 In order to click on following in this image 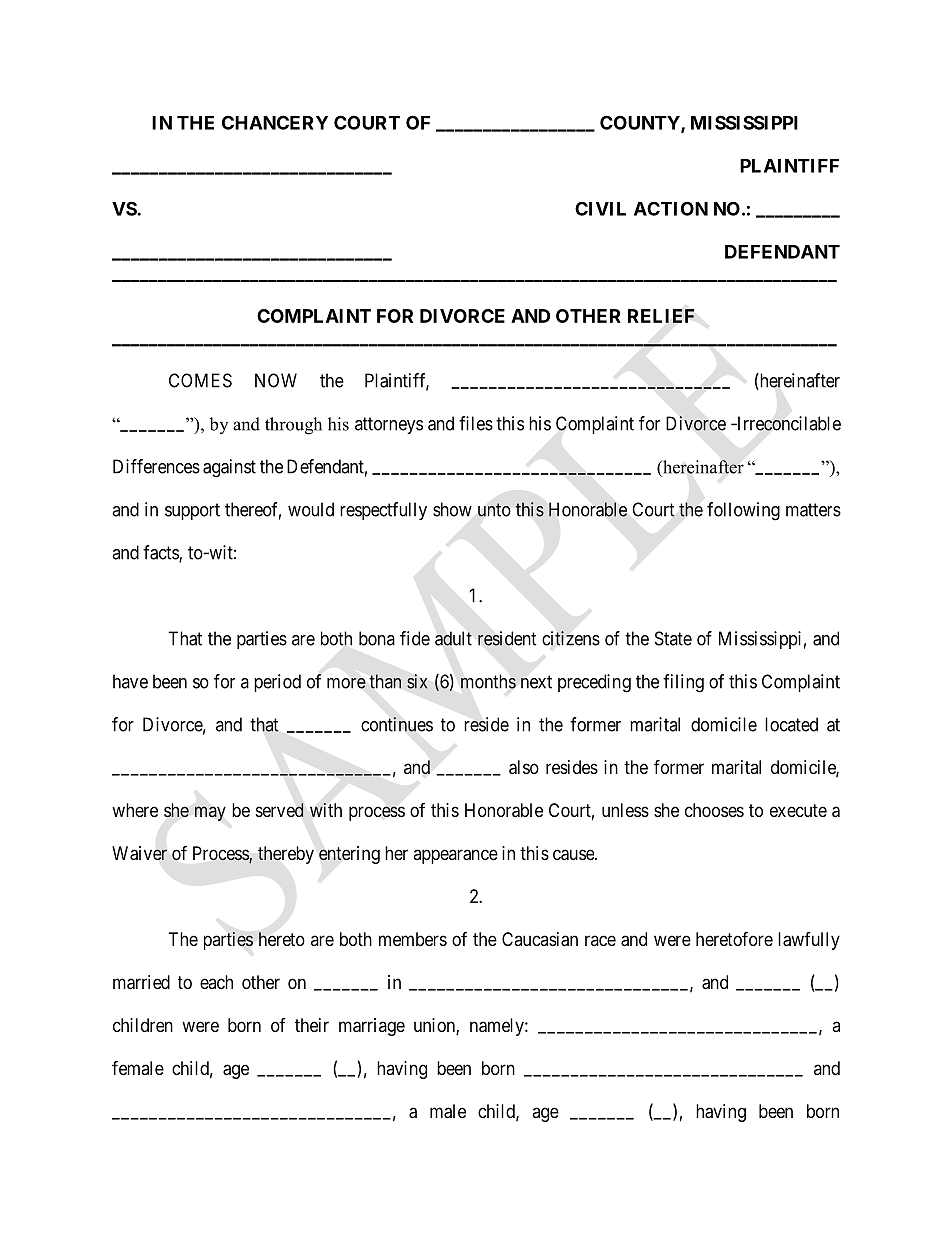, I will do `click(743, 511)`.
